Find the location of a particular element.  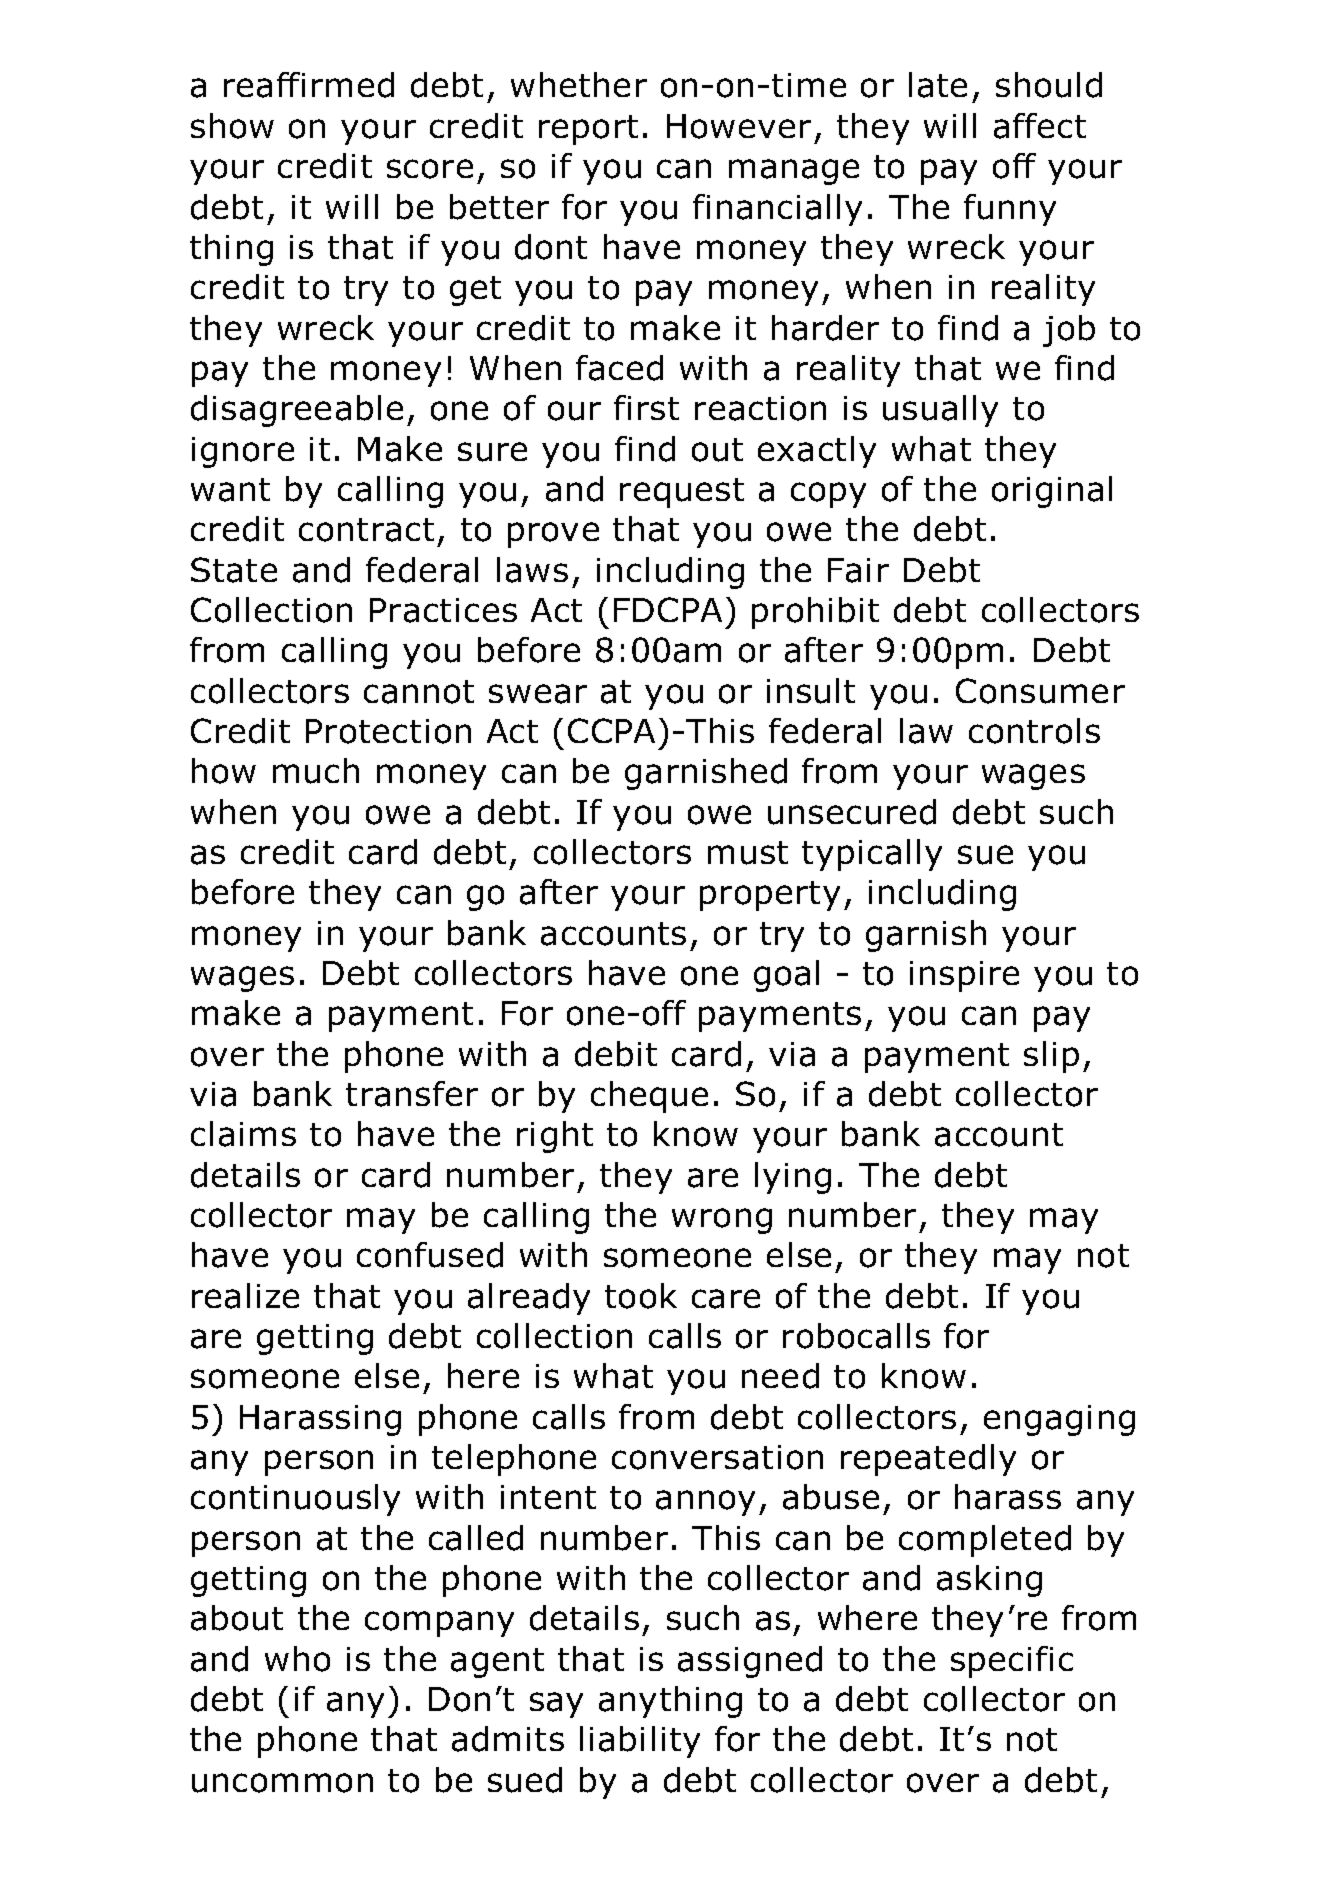

liability is located at coordinates (640, 1742).
